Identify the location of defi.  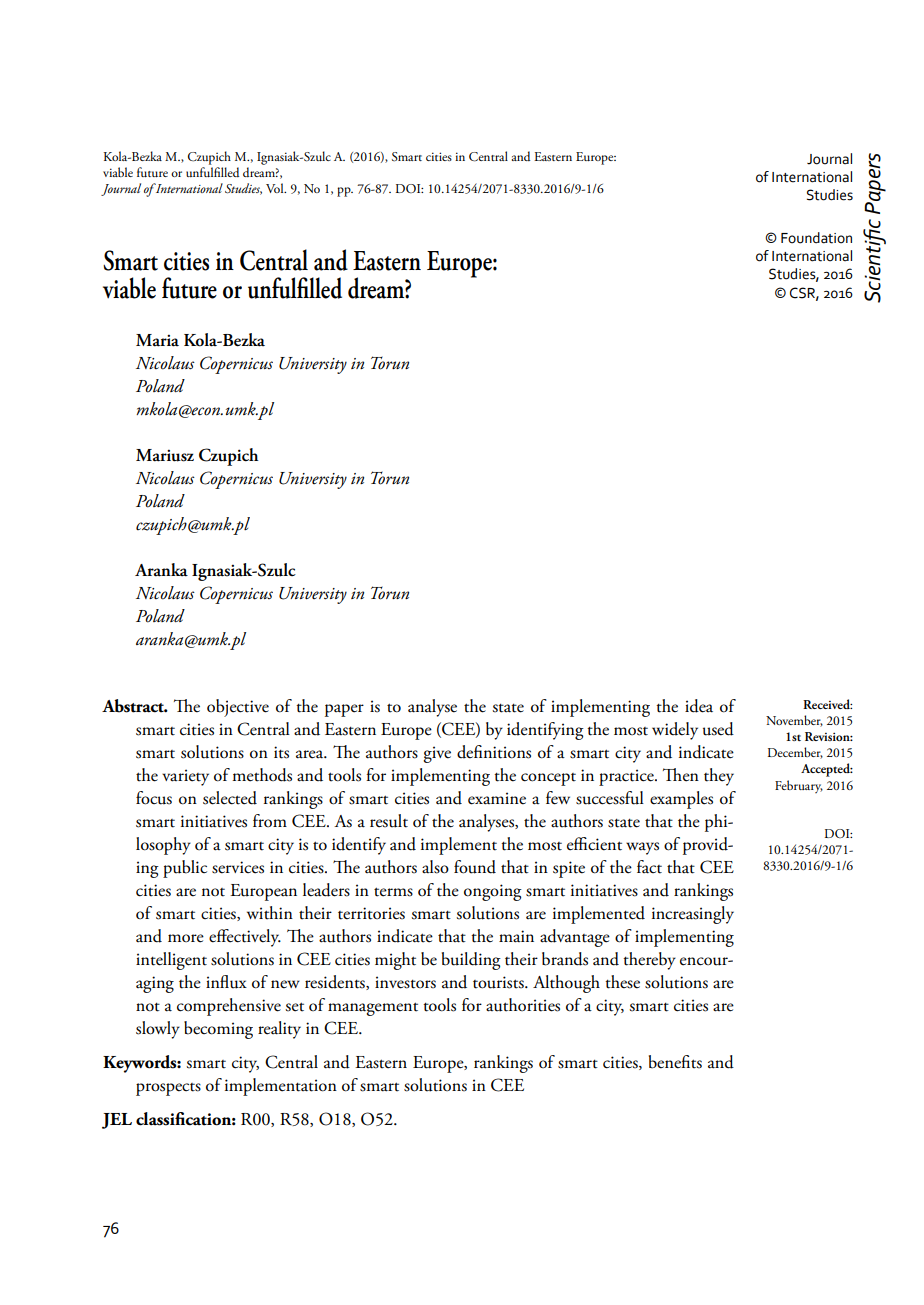
(470, 752).
